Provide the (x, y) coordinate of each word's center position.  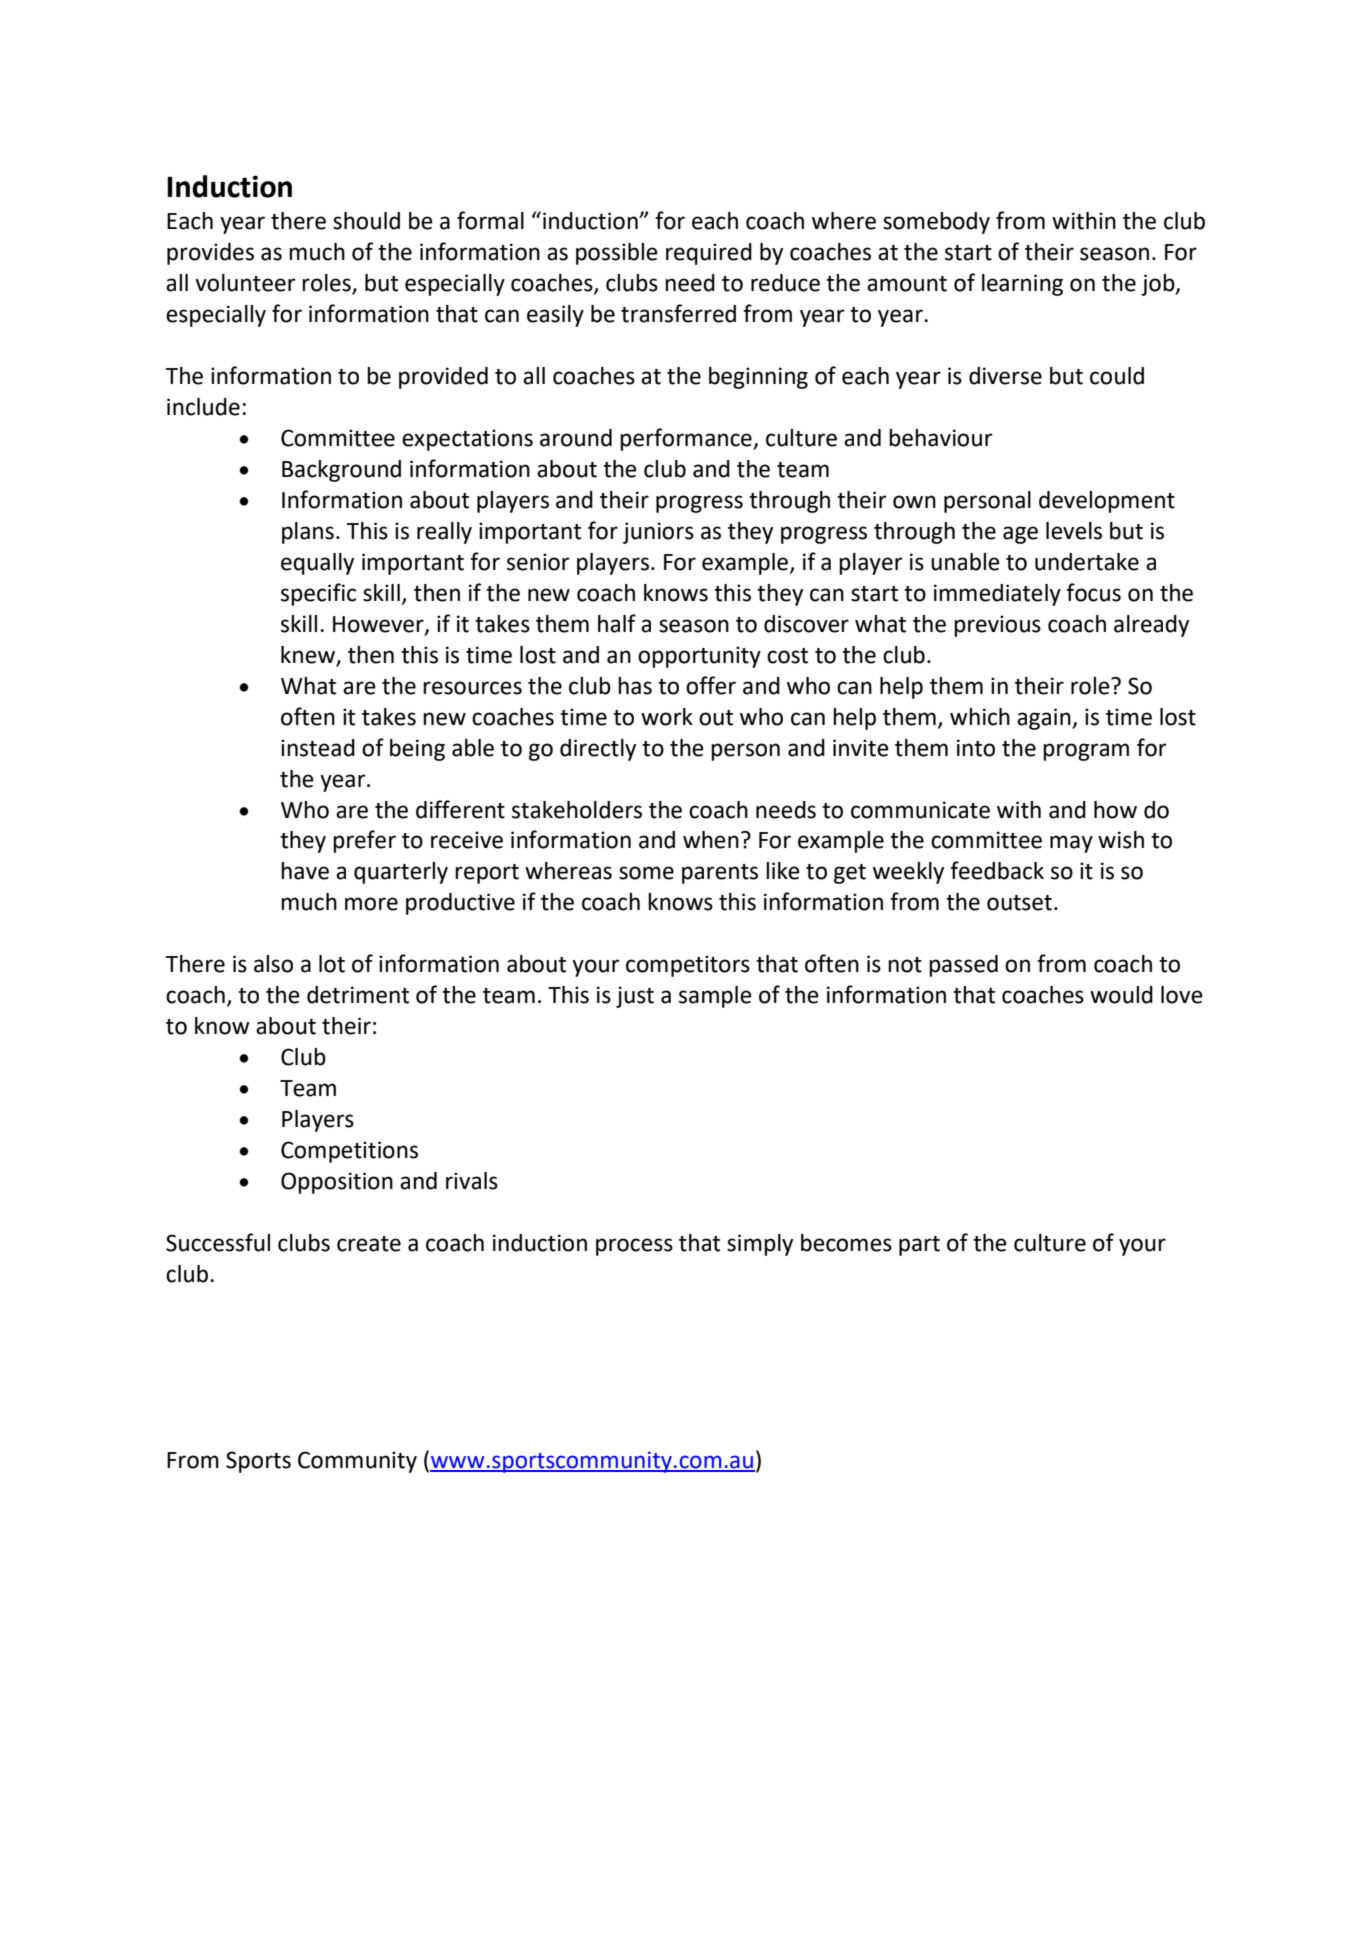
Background (341, 471)
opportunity (699, 657)
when (711, 840)
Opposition (337, 1183)
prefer (364, 841)
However (379, 625)
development (1107, 502)
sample (715, 997)
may (1071, 844)
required (709, 254)
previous (997, 626)
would (1121, 995)
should (366, 221)
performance (687, 439)
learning (1022, 285)
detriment (358, 995)
